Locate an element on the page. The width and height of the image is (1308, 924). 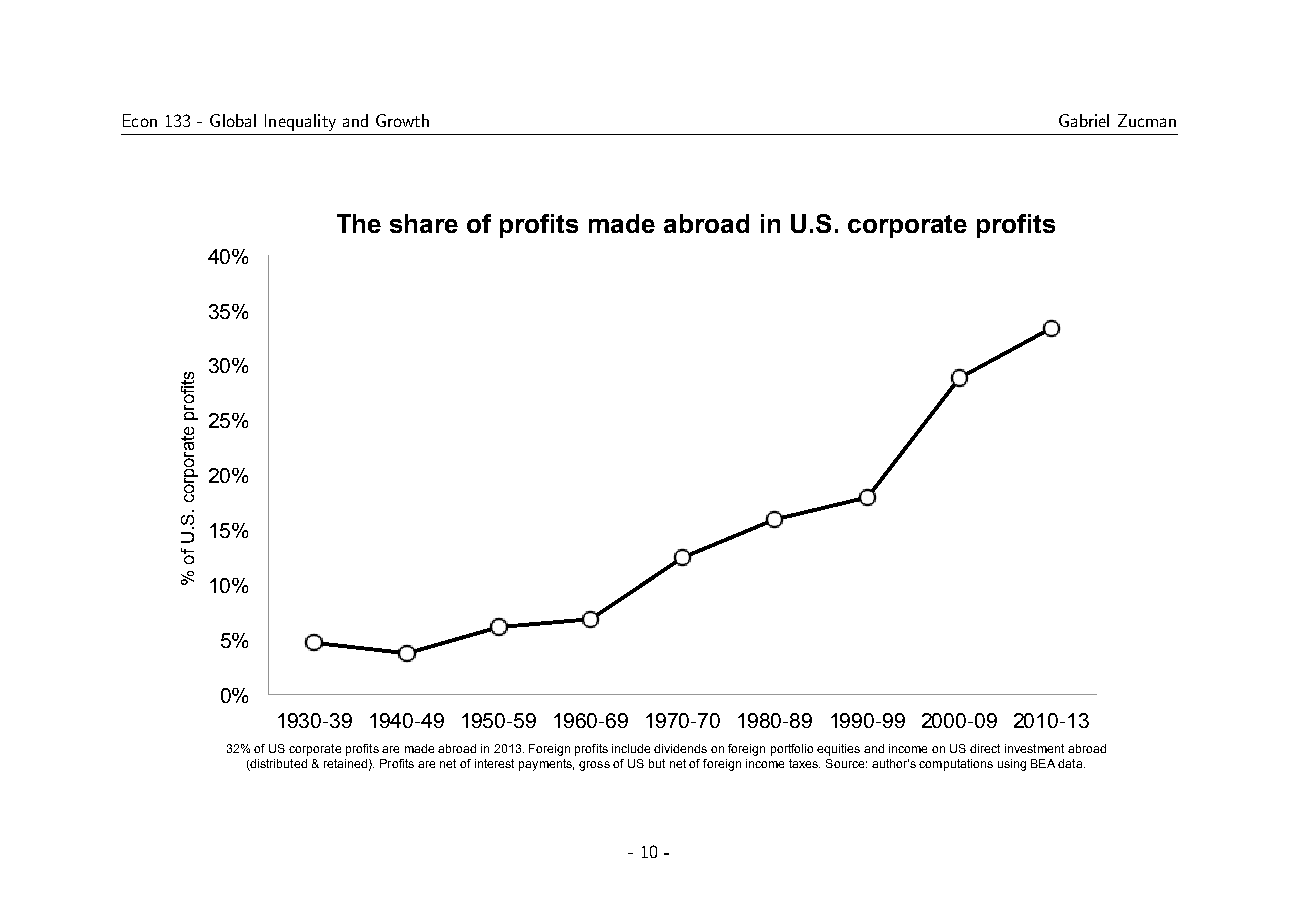
include is located at coordinates (631, 748).
